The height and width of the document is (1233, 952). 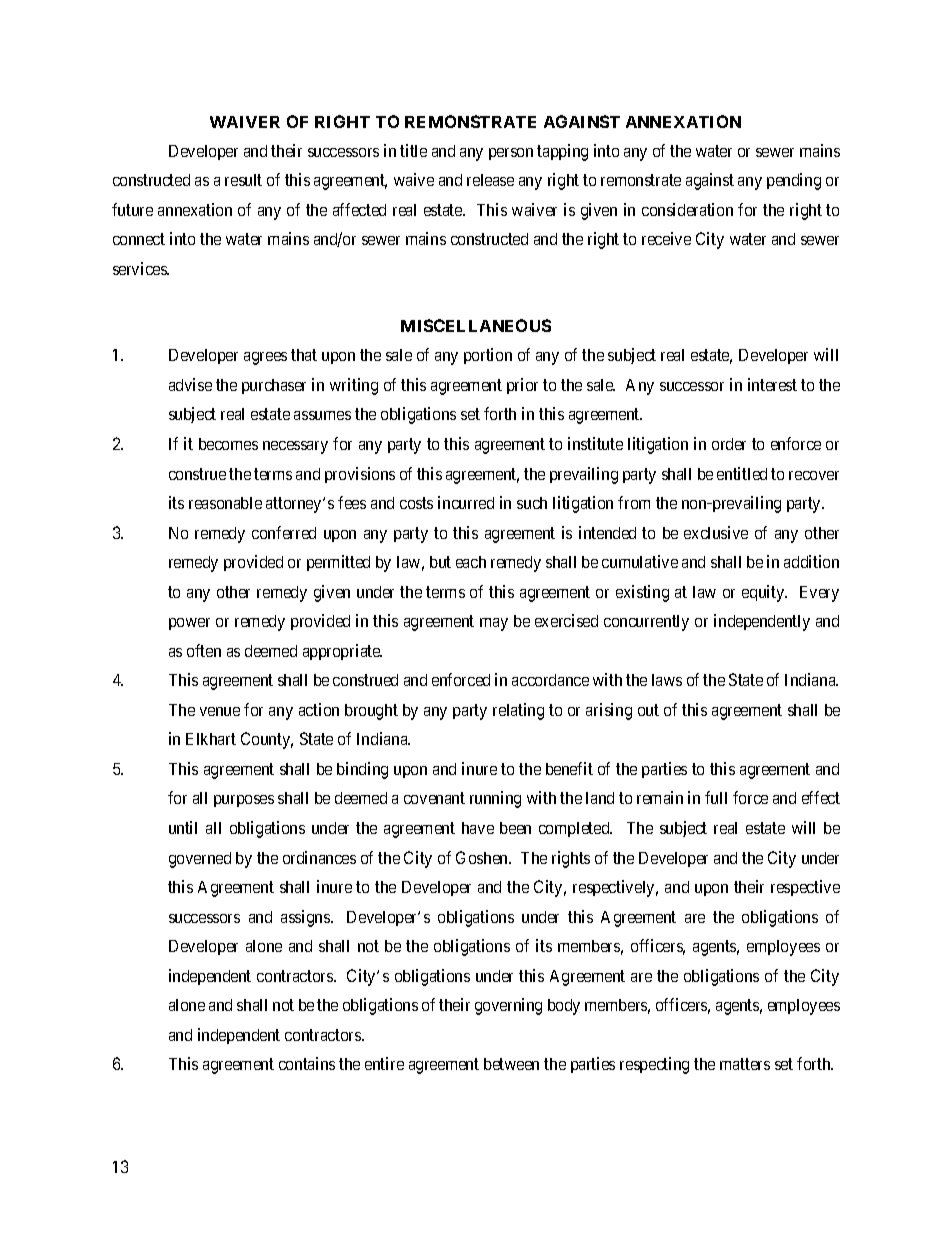 What do you see at coordinates (490, 180) in the document?
I see `release` at bounding box center [490, 180].
